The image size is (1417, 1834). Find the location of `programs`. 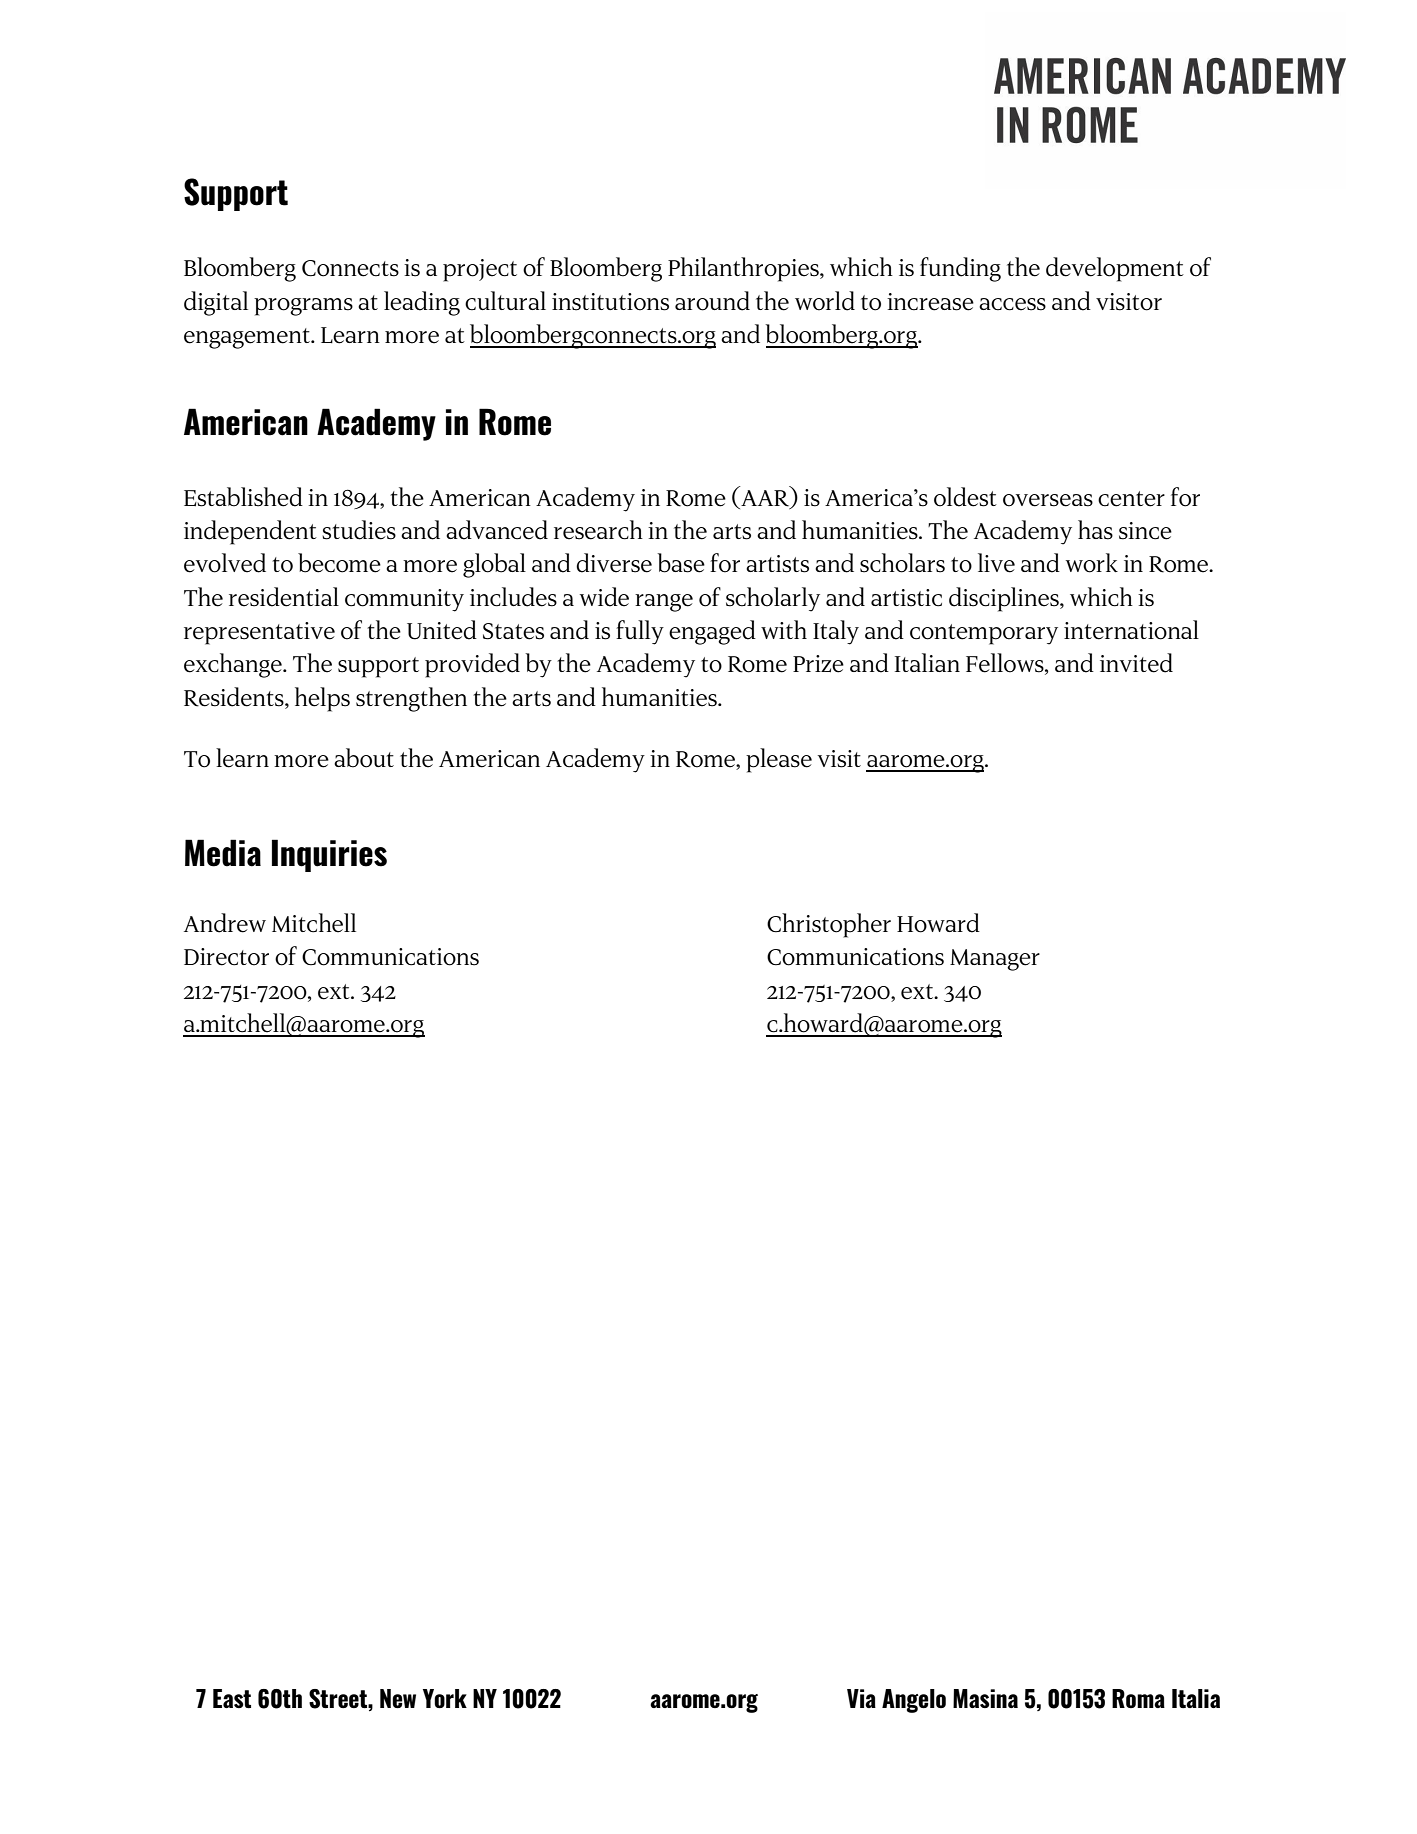

programs is located at coordinates (303, 307).
